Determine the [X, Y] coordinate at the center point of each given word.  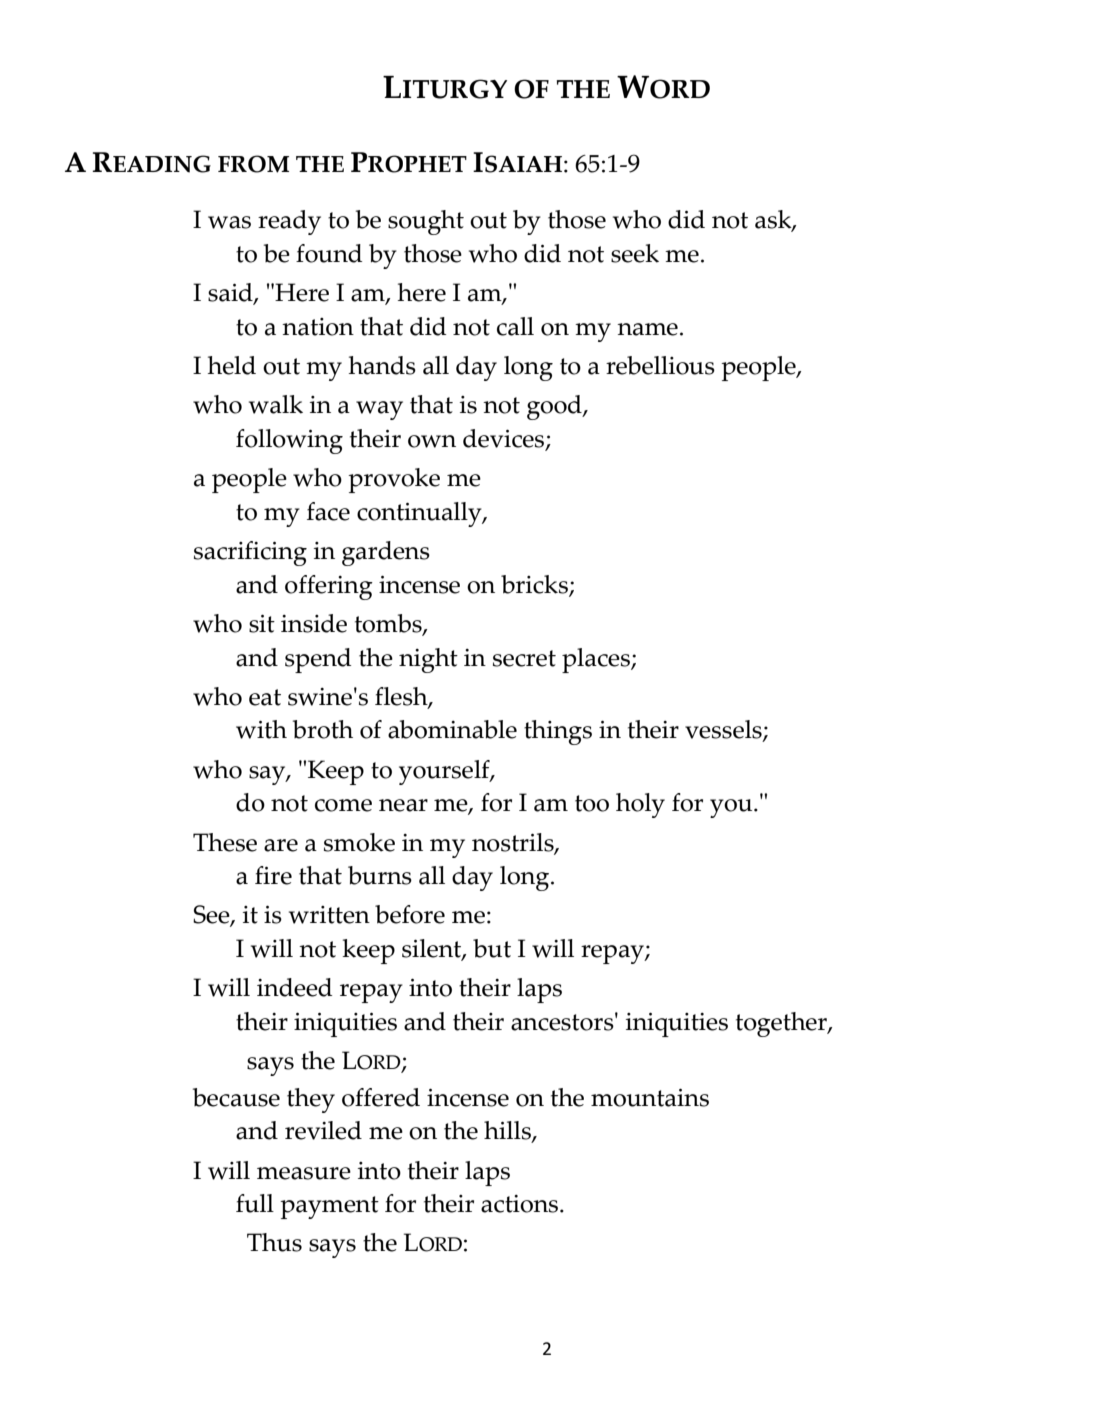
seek [635, 253]
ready [289, 222]
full [255, 1203]
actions [521, 1204]
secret [524, 658]
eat [265, 697]
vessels [724, 731]
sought [426, 222]
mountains [650, 1097]
